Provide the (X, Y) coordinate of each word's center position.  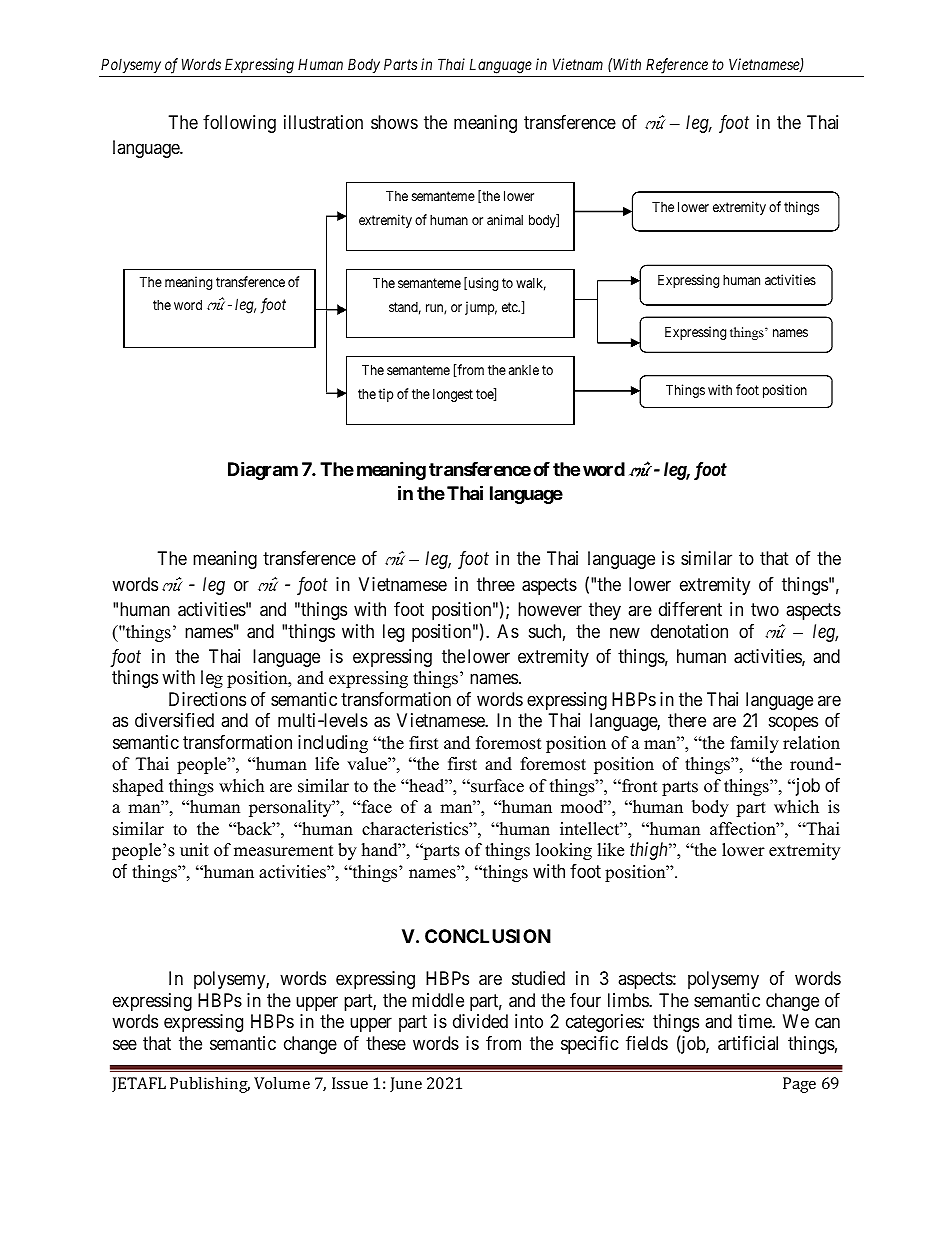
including (333, 744)
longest (453, 395)
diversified (174, 720)
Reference (677, 66)
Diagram (263, 470)
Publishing (210, 1085)
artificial (748, 1043)
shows (394, 122)
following (239, 124)
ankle (524, 370)
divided (480, 1021)
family (755, 744)
